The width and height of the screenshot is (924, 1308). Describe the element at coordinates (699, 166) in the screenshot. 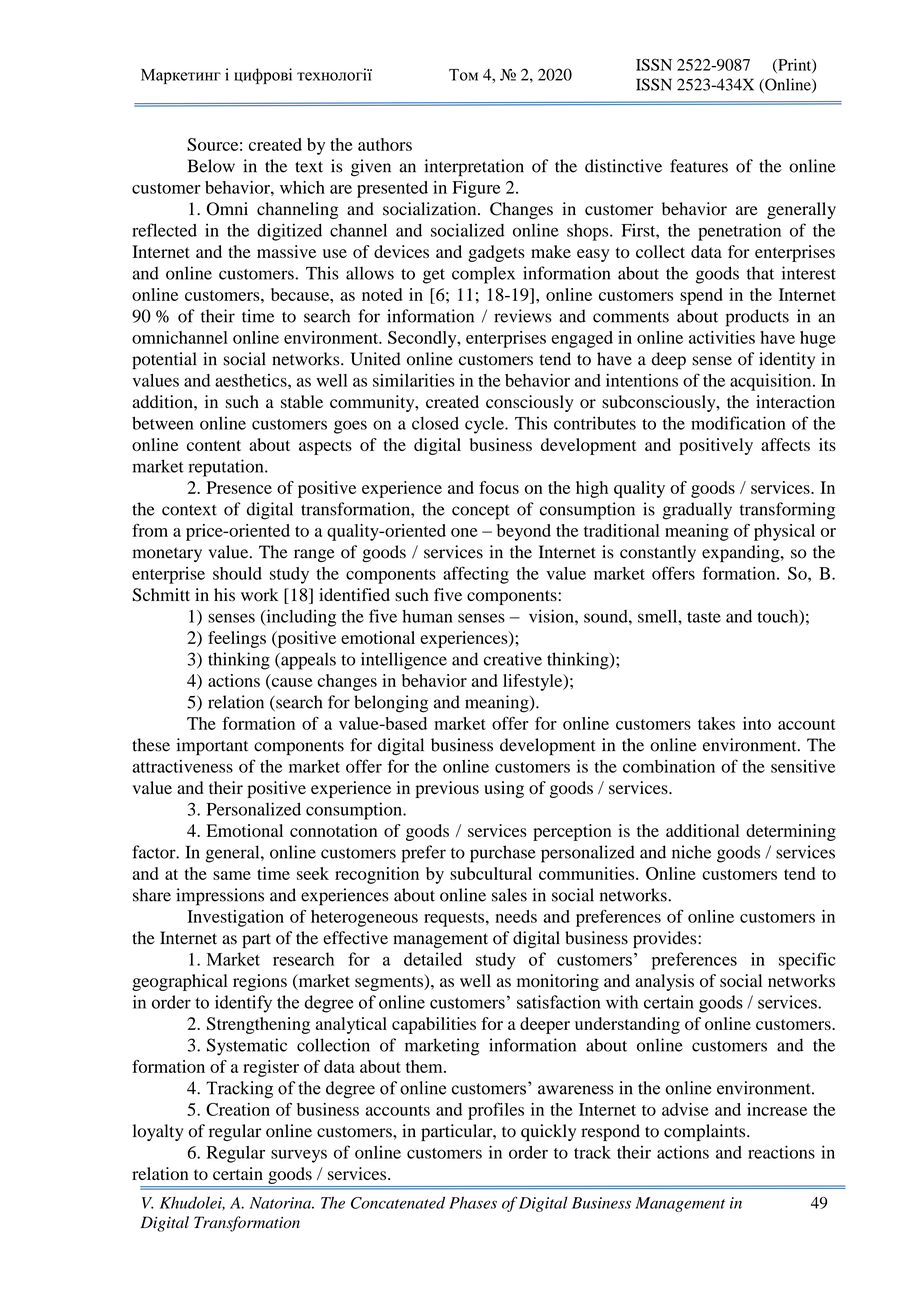

I see `features` at that location.
